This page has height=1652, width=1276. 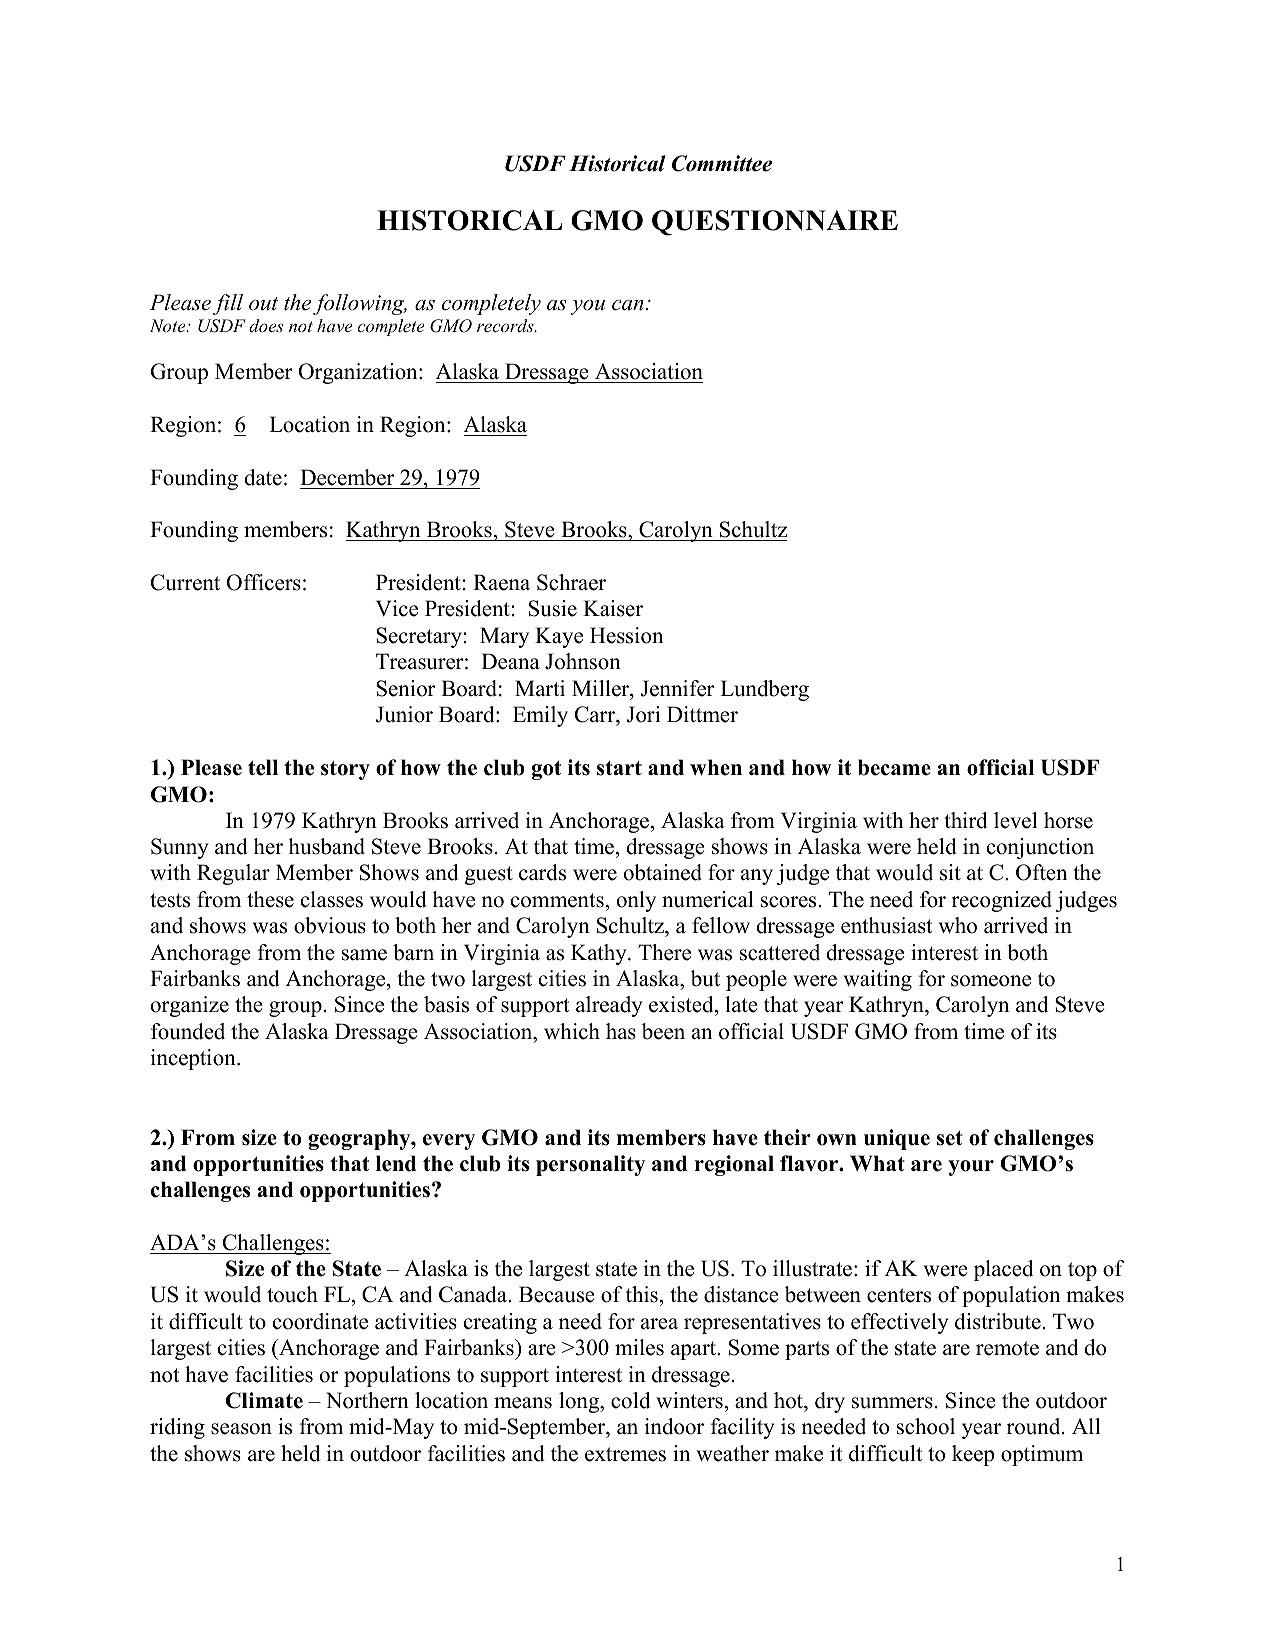 I want to click on QUESTIONNAIRE, so click(x=775, y=223).
